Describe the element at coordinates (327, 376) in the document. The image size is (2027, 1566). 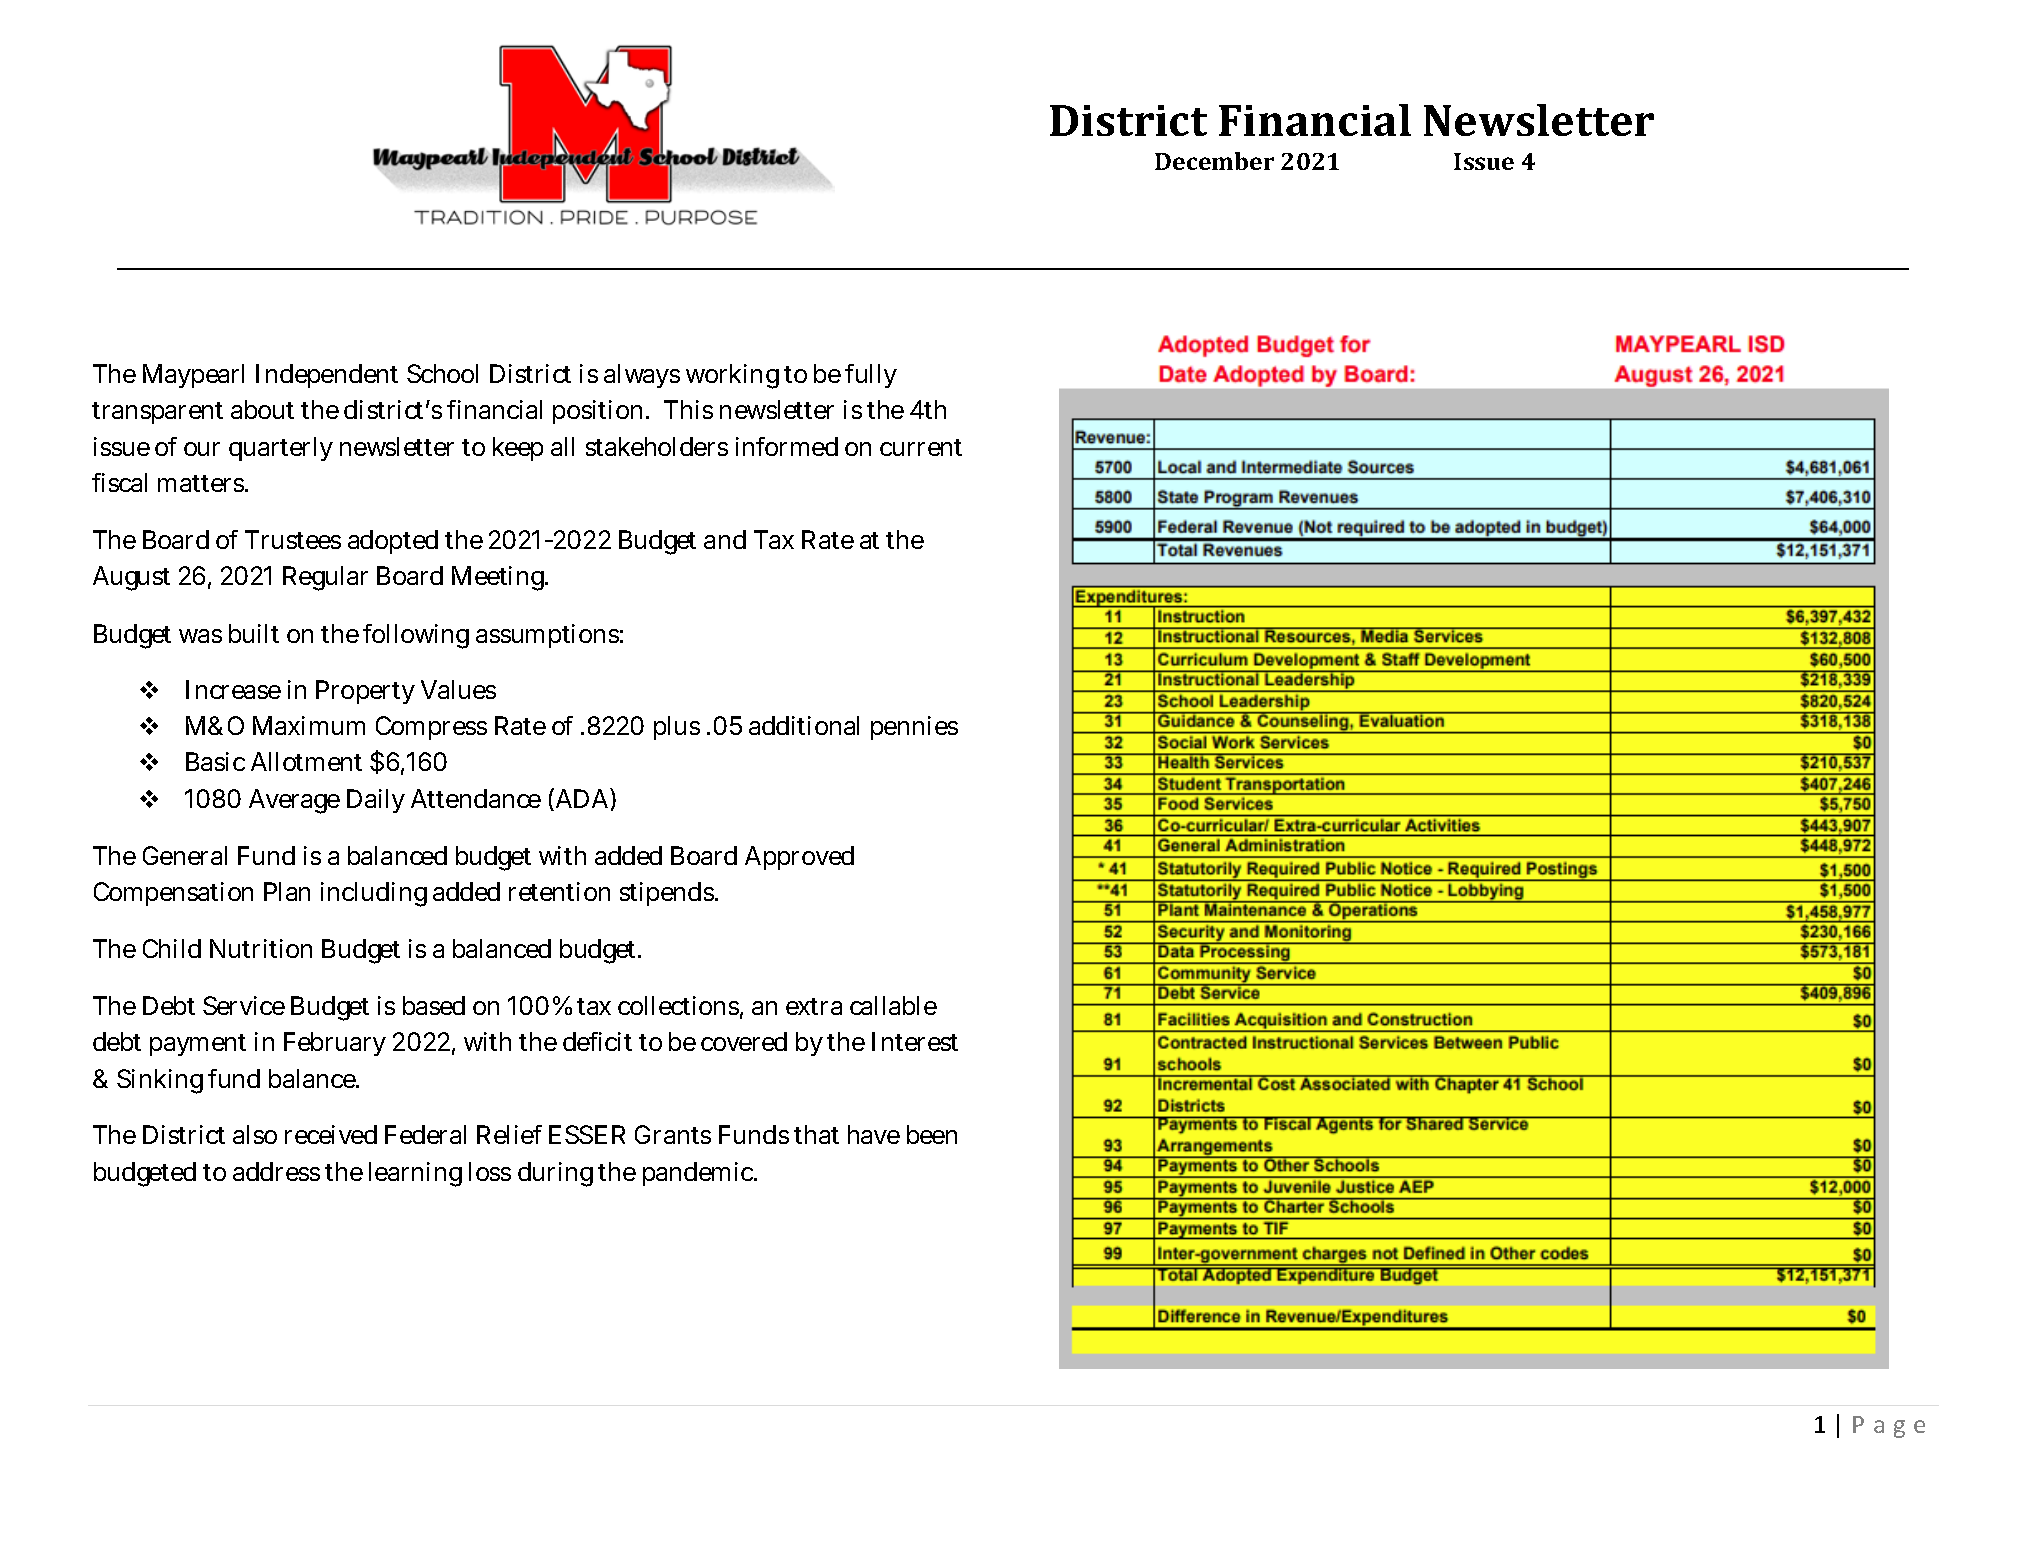
I see `Independent` at that location.
